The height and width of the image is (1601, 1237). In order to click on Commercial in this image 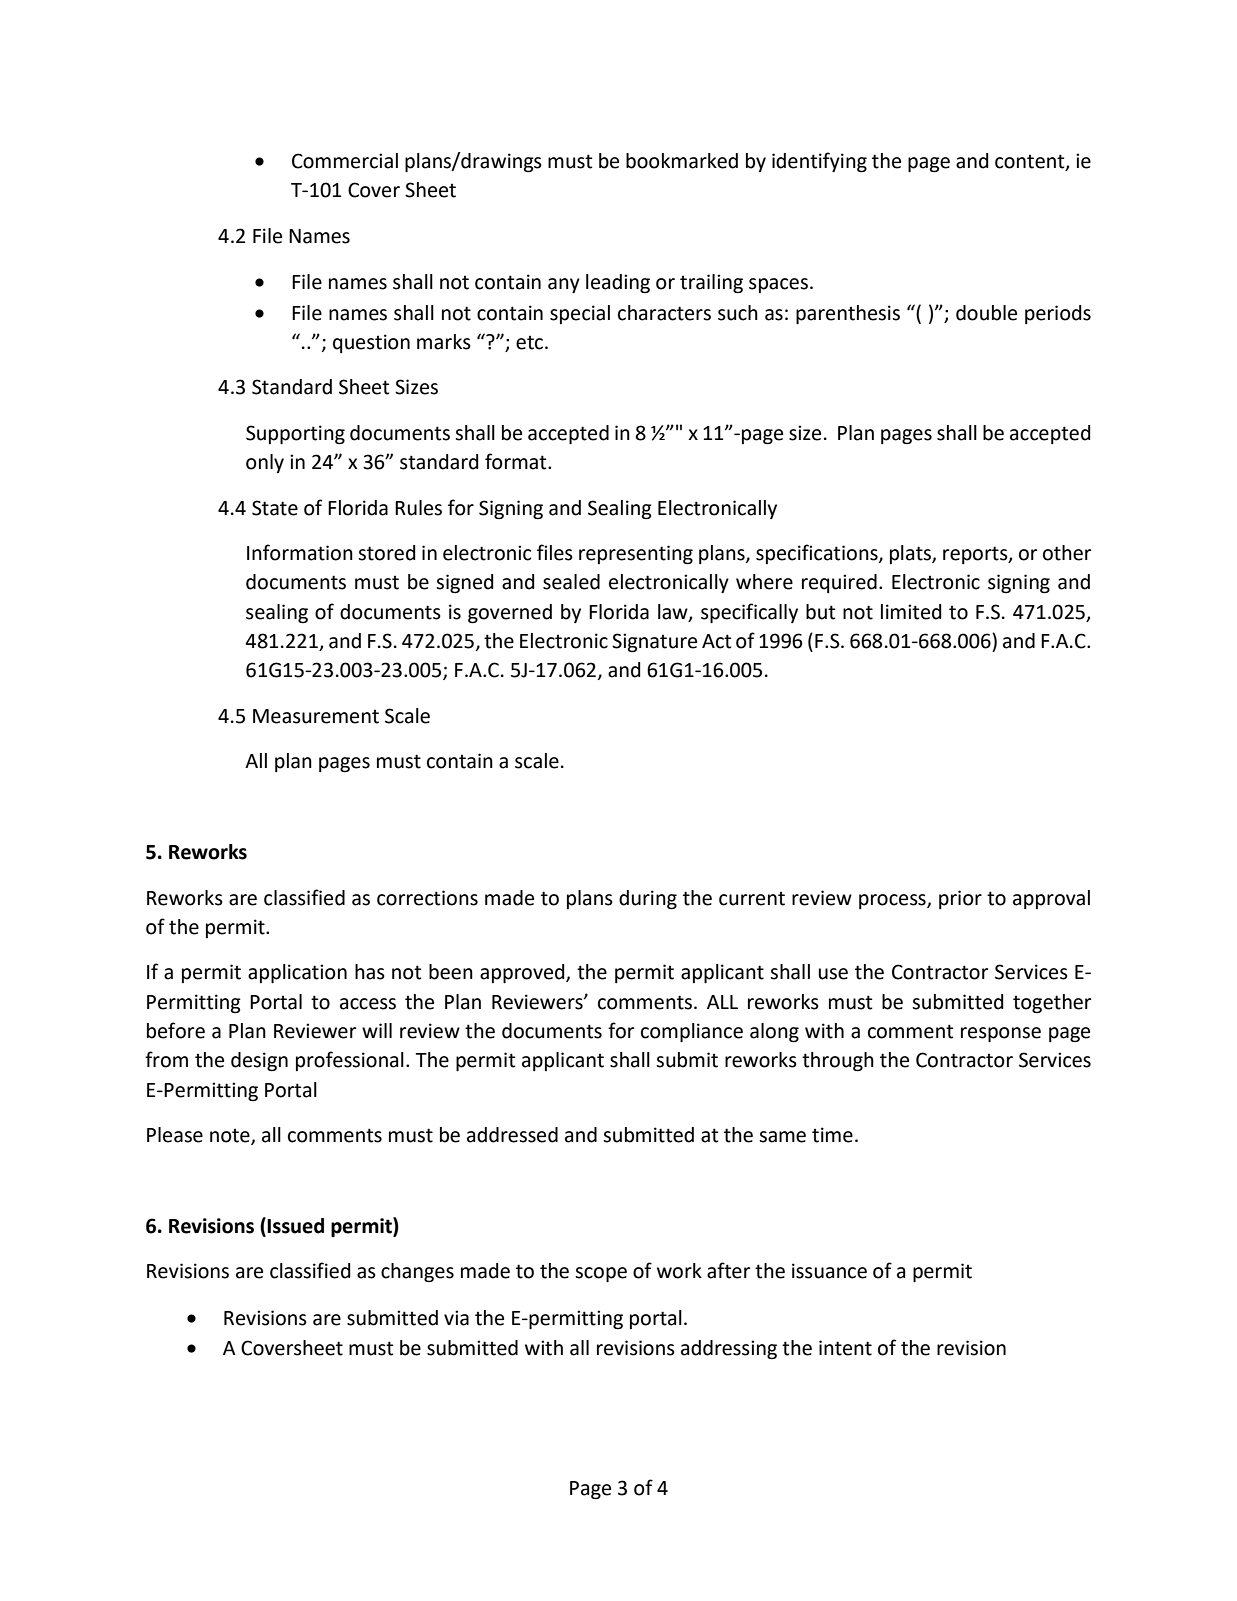, I will do `click(345, 161)`.
